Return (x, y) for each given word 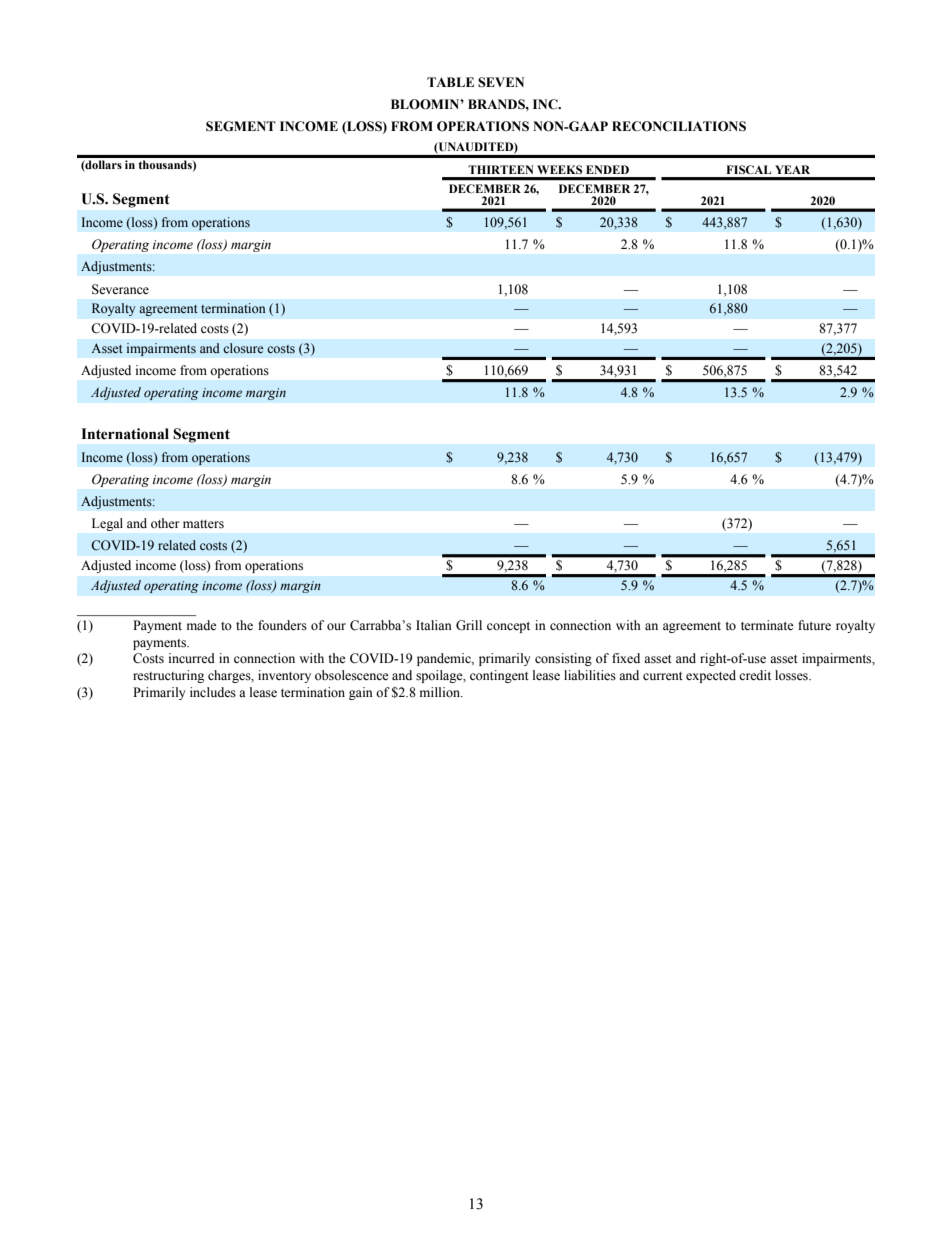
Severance (120, 289)
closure (243, 348)
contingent (499, 676)
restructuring (168, 676)
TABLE (450, 82)
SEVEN (501, 82)
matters (203, 524)
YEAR (792, 169)
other (165, 523)
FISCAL (748, 169)
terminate (767, 625)
